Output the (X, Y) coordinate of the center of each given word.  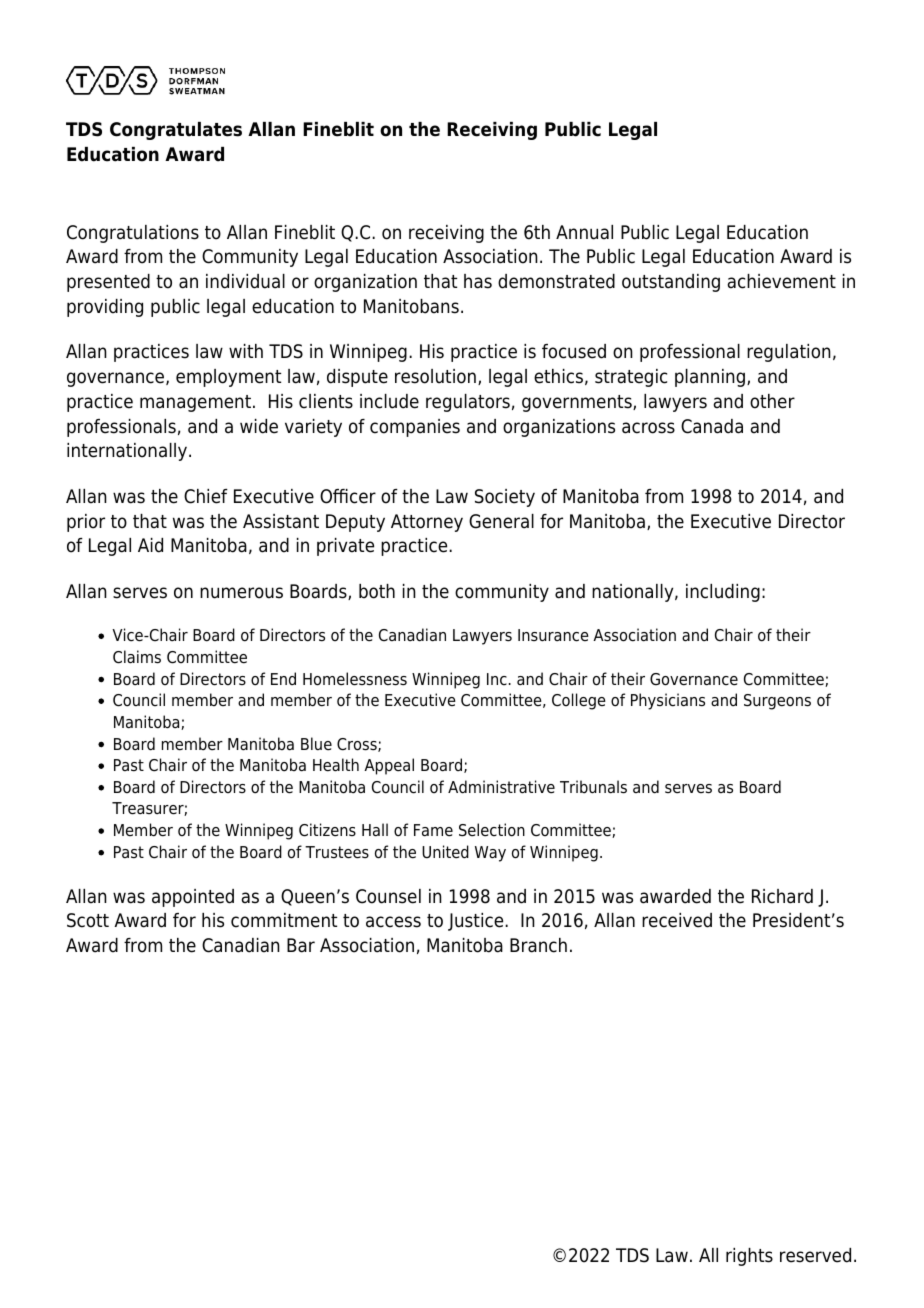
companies (415, 428)
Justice (477, 922)
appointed (193, 898)
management (195, 403)
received (677, 920)
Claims (137, 657)
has (478, 281)
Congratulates (176, 131)
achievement (782, 281)
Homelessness (355, 679)
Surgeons (777, 702)
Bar (301, 945)
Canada (712, 426)
